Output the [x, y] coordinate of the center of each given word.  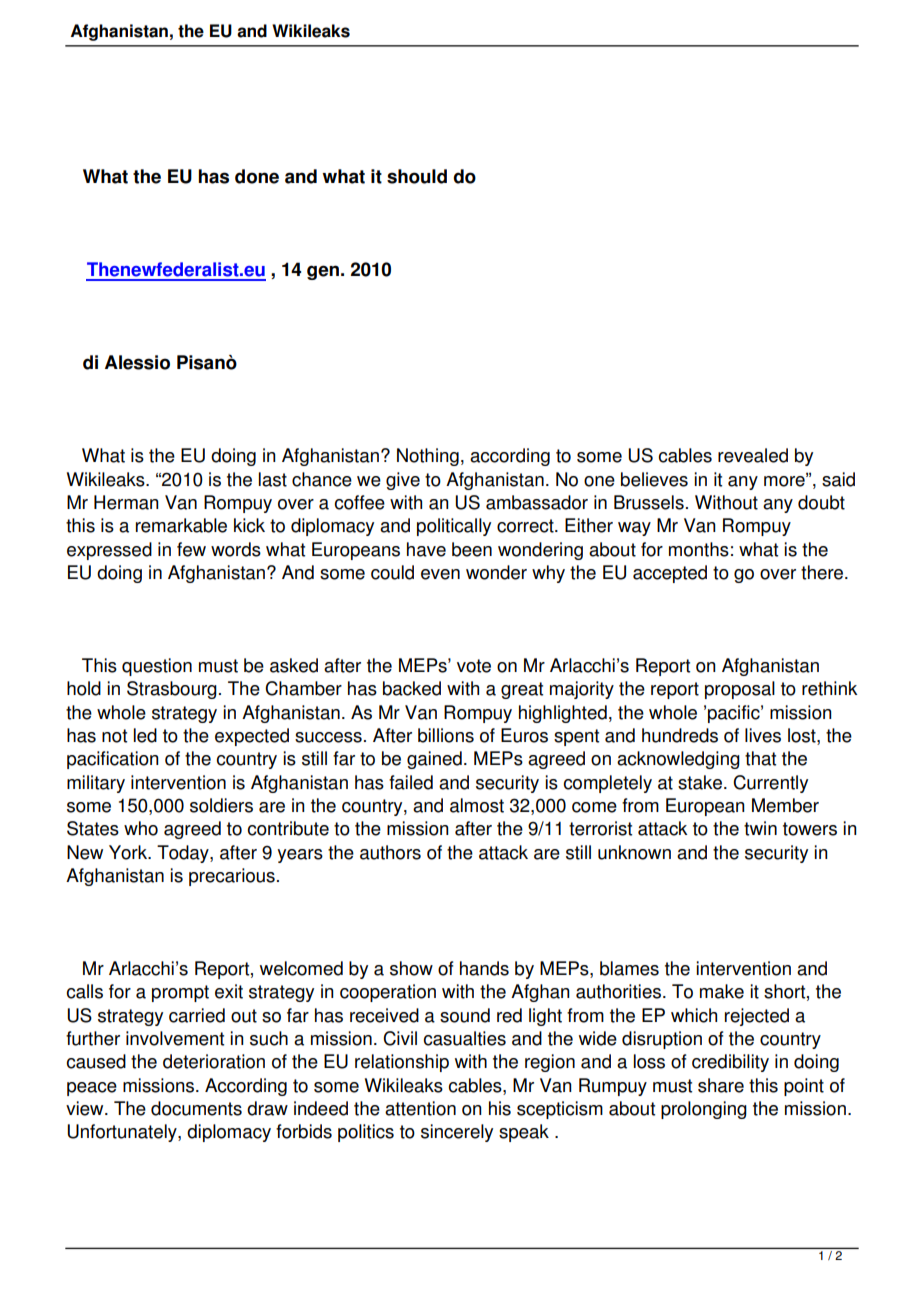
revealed [753, 455]
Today [184, 854]
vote [474, 666]
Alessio [137, 362]
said [838, 479]
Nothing [428, 457]
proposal [740, 690]
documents [196, 1108]
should [417, 176]
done [257, 176]
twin [760, 828]
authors [390, 852]
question [157, 667]
